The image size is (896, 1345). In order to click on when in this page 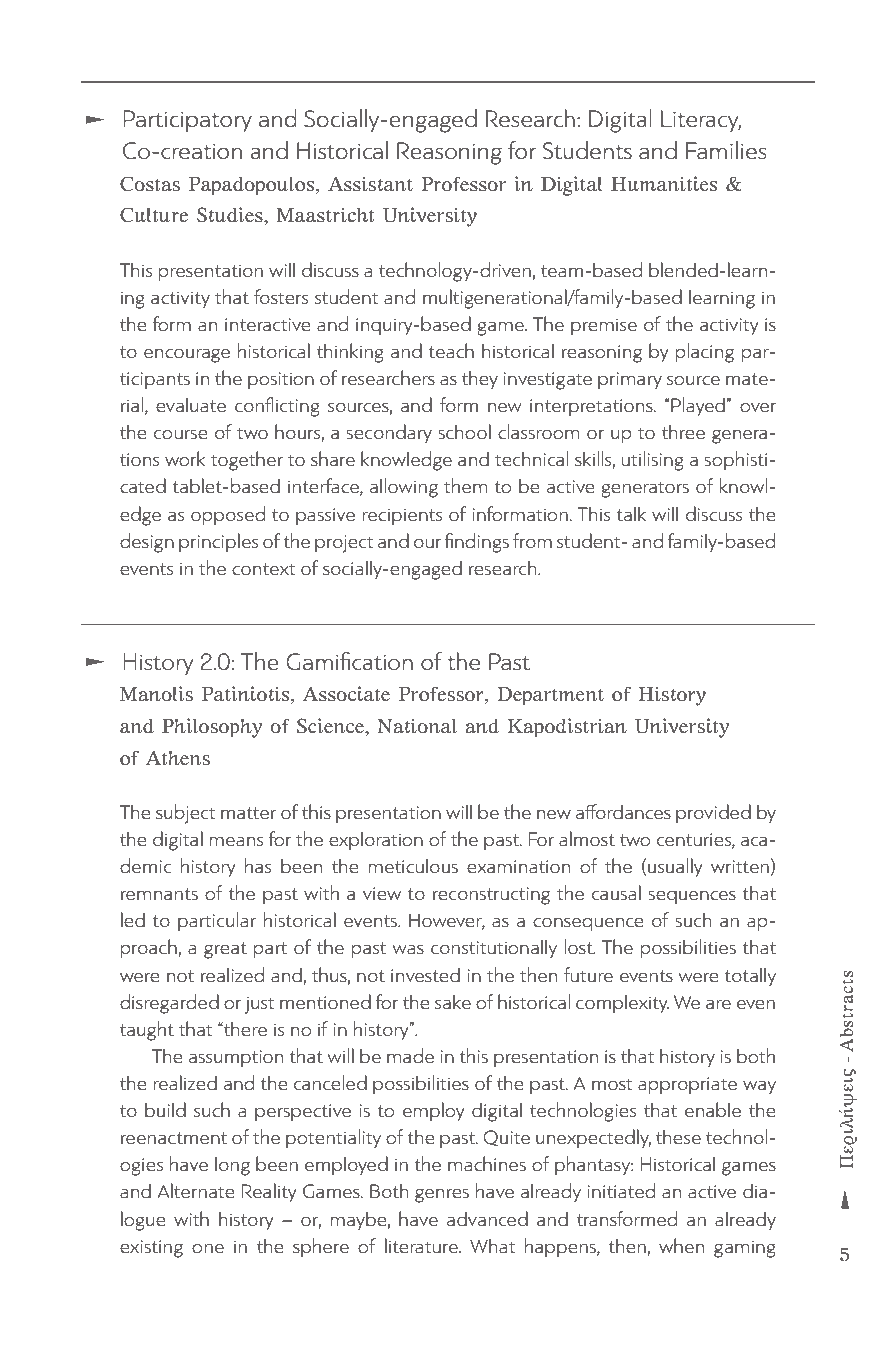, I will do `click(681, 1245)`.
